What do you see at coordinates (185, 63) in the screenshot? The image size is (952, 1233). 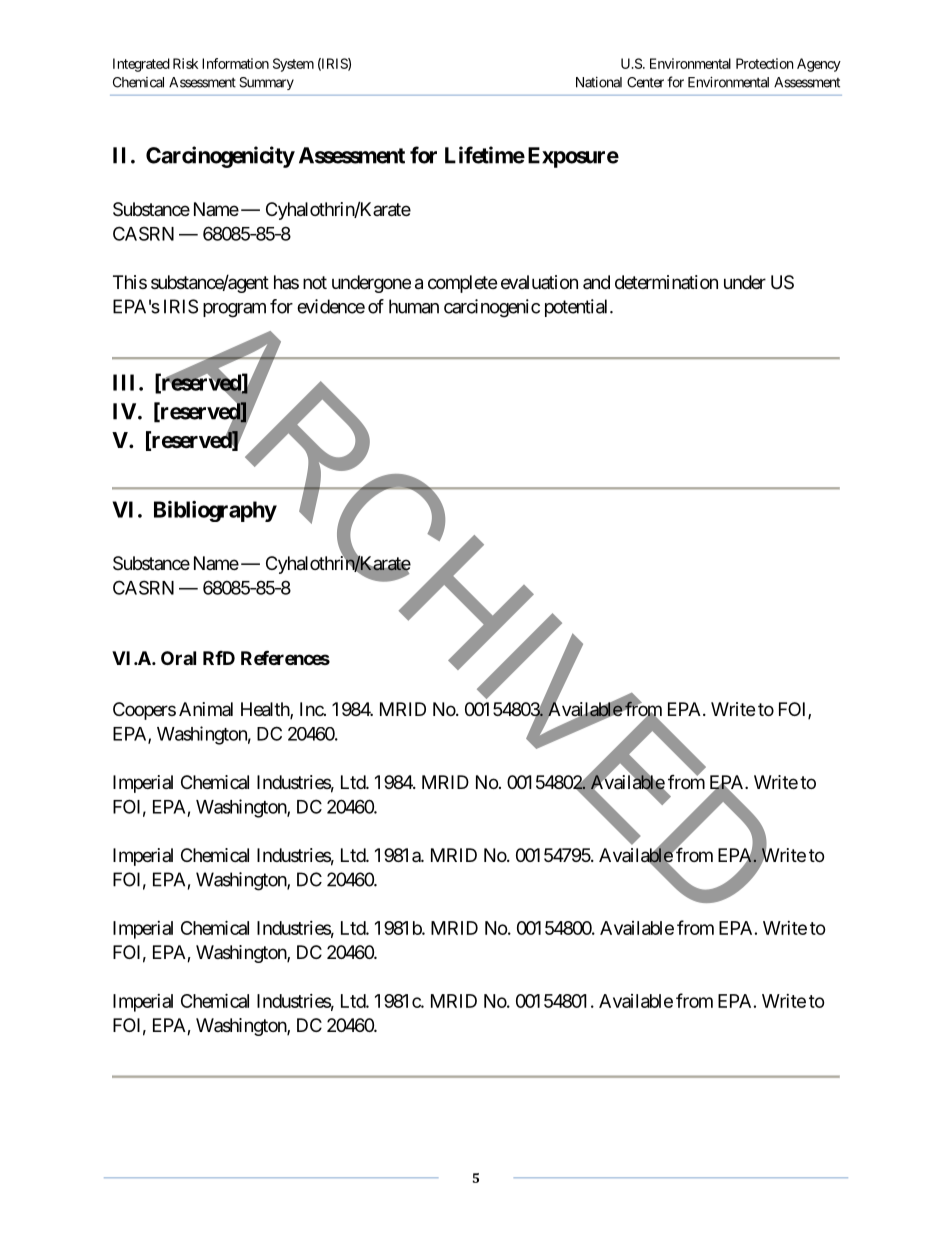 I see `Risk` at bounding box center [185, 63].
